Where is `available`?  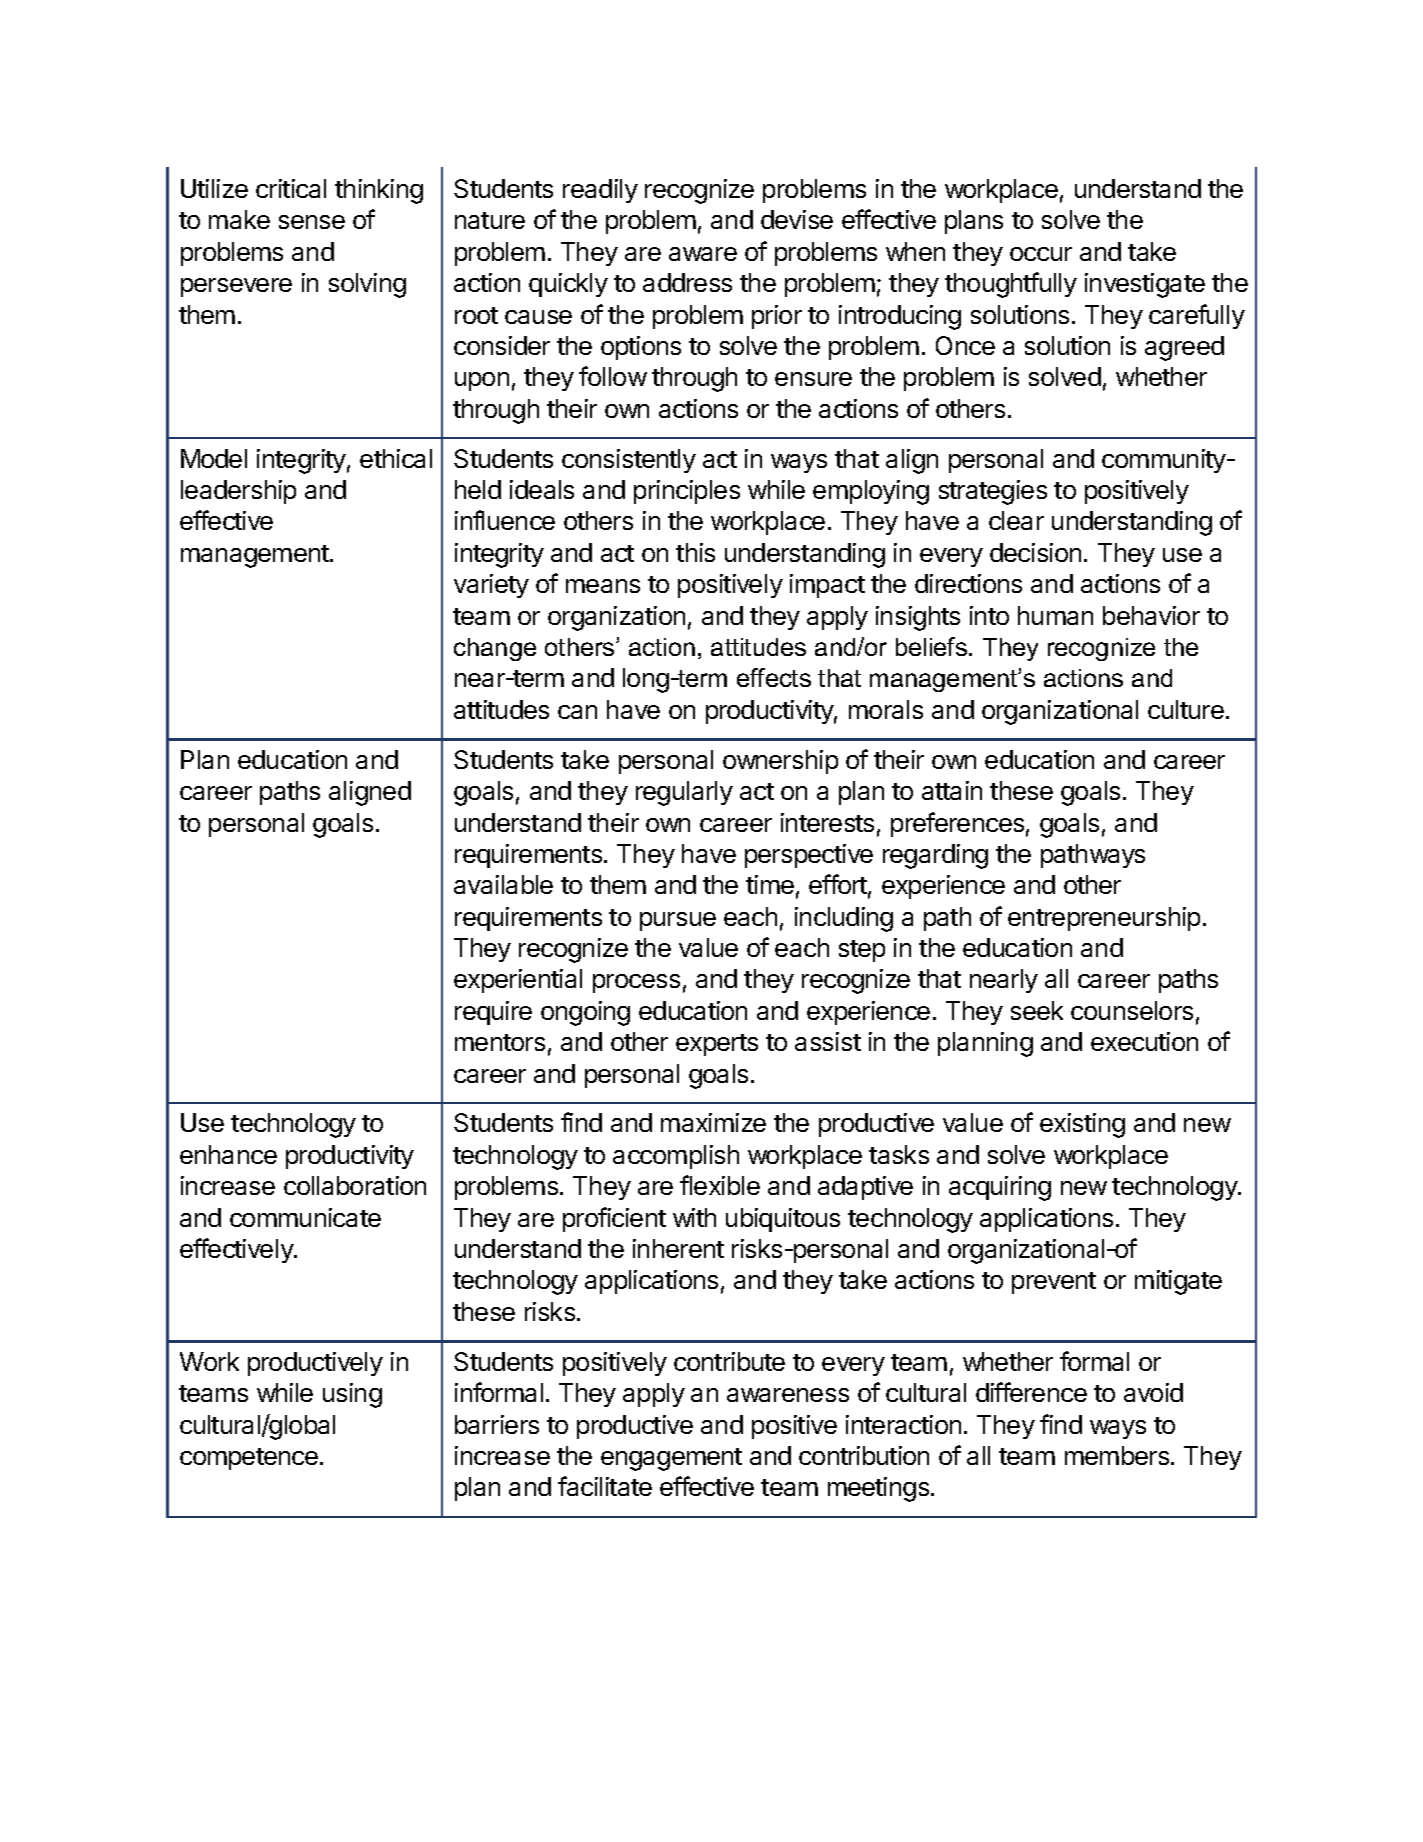
available is located at coordinates (503, 884).
